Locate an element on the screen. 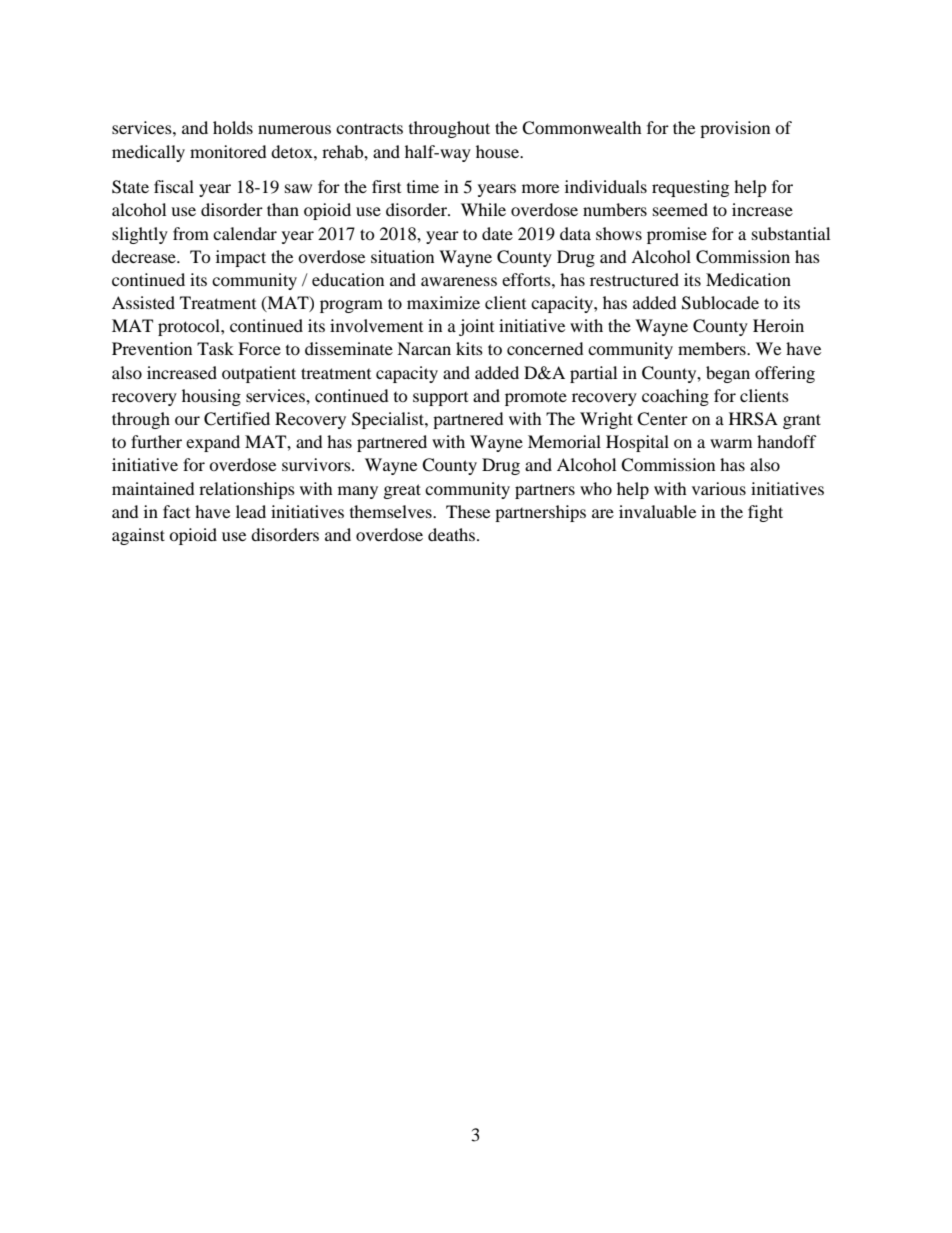 The image size is (952, 1233). joint is located at coordinates (476, 327).
